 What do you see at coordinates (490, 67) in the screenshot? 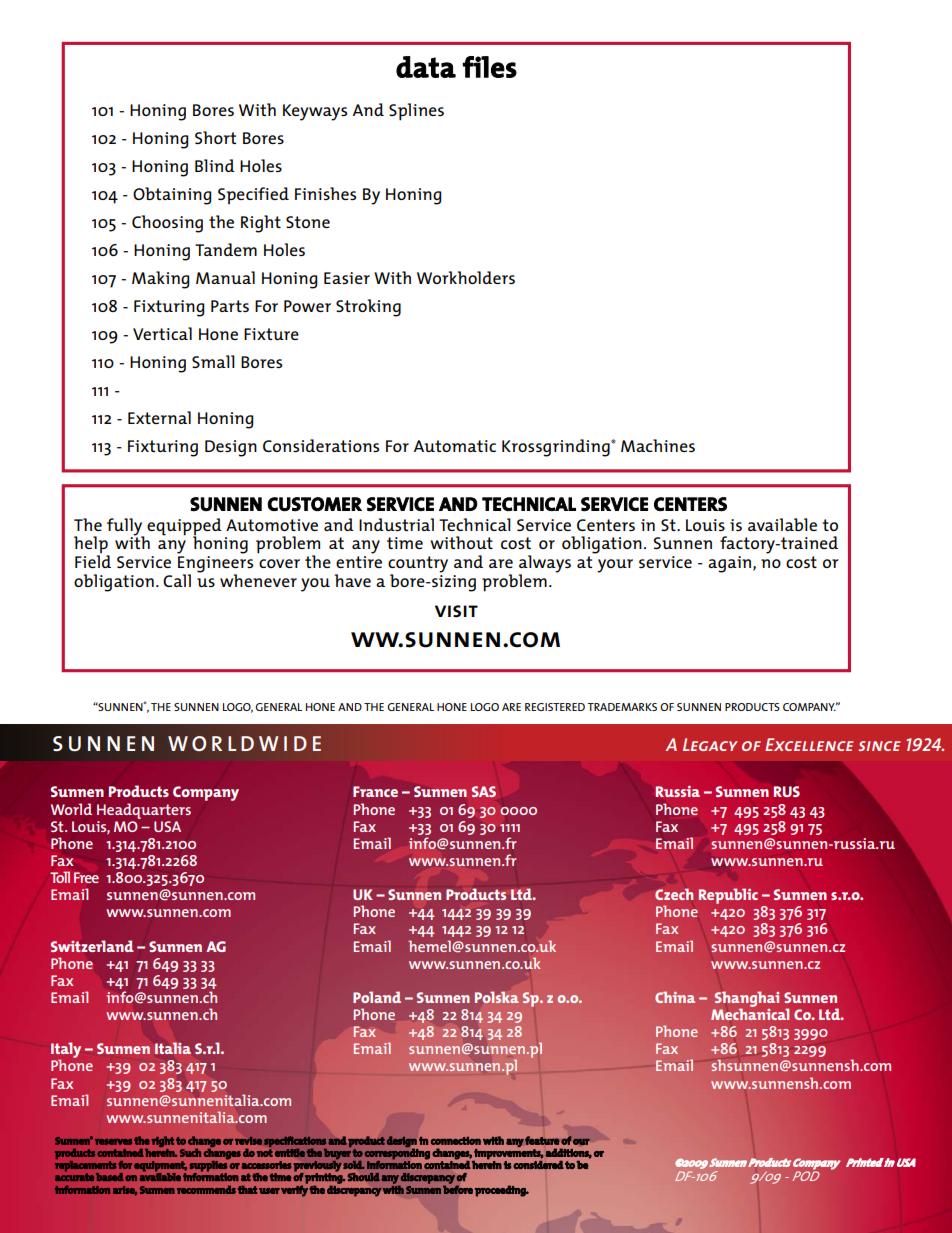
I see `files` at bounding box center [490, 67].
